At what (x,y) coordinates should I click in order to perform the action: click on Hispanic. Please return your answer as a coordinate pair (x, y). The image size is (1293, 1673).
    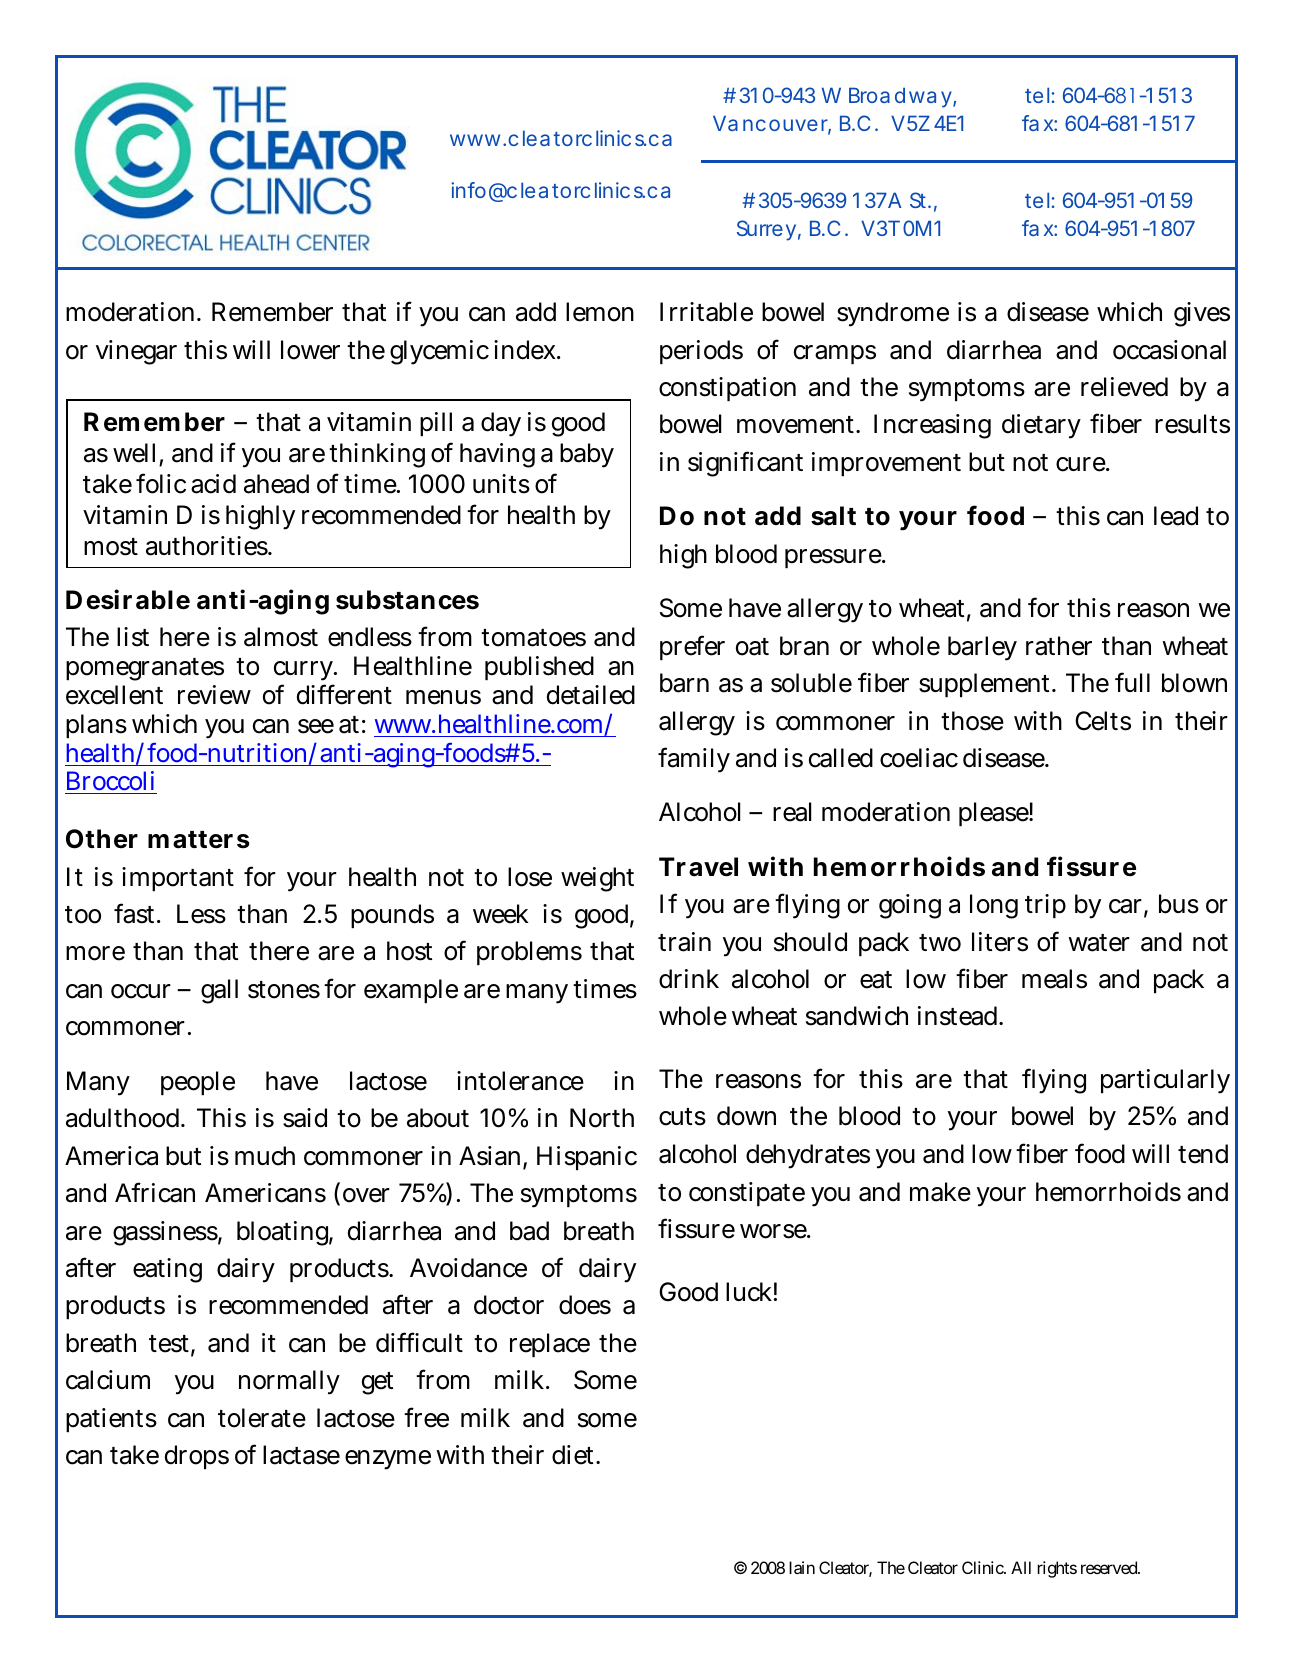
    Looking at the image, I should click on (587, 1158).
